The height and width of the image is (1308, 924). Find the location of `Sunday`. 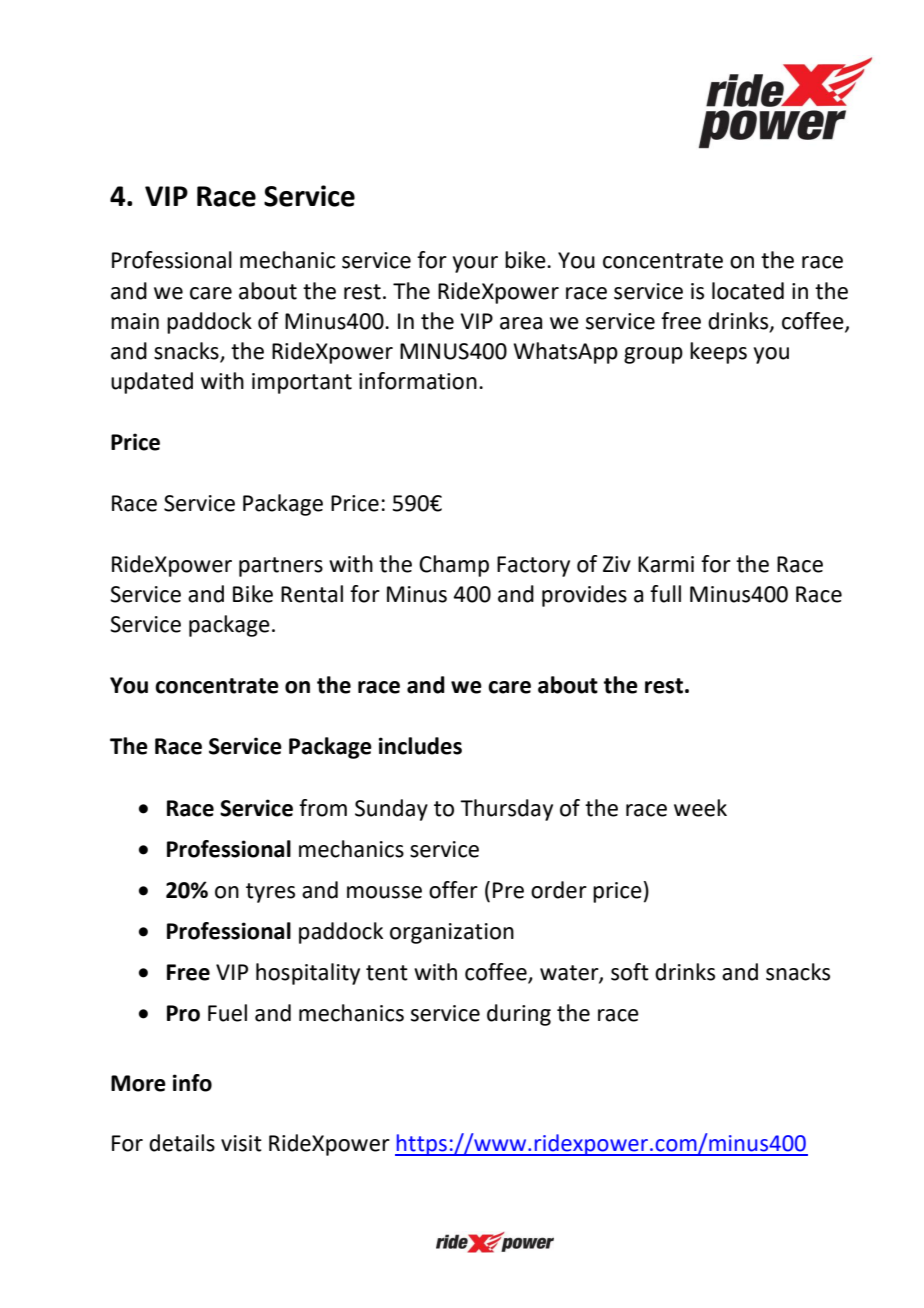

Sunday is located at coordinates (391, 810).
